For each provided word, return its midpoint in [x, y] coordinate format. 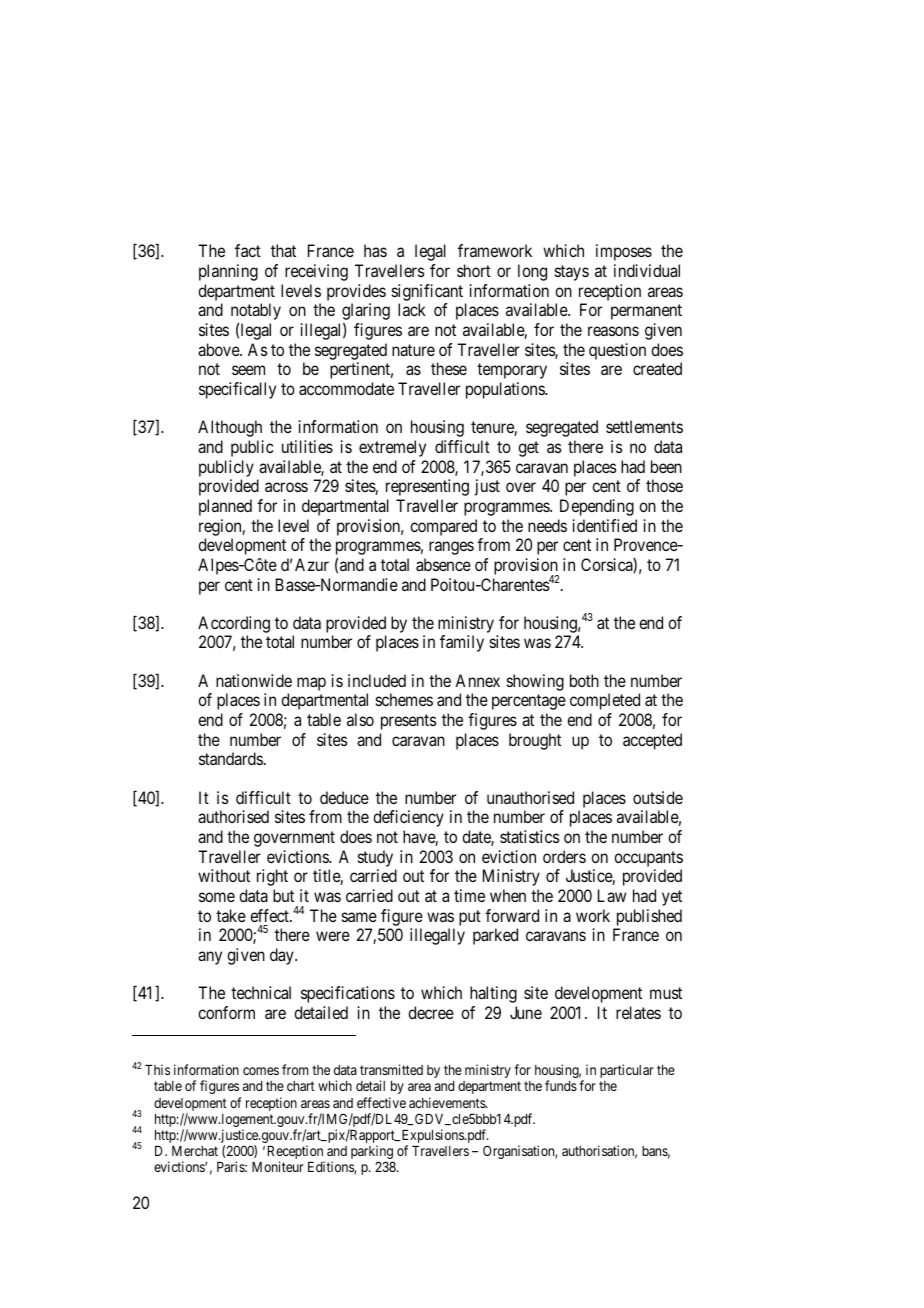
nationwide [254, 680]
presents [408, 722]
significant [427, 292]
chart [301, 1086]
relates [638, 1012]
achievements [448, 1102]
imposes [624, 252]
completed [605, 701]
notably [256, 311]
